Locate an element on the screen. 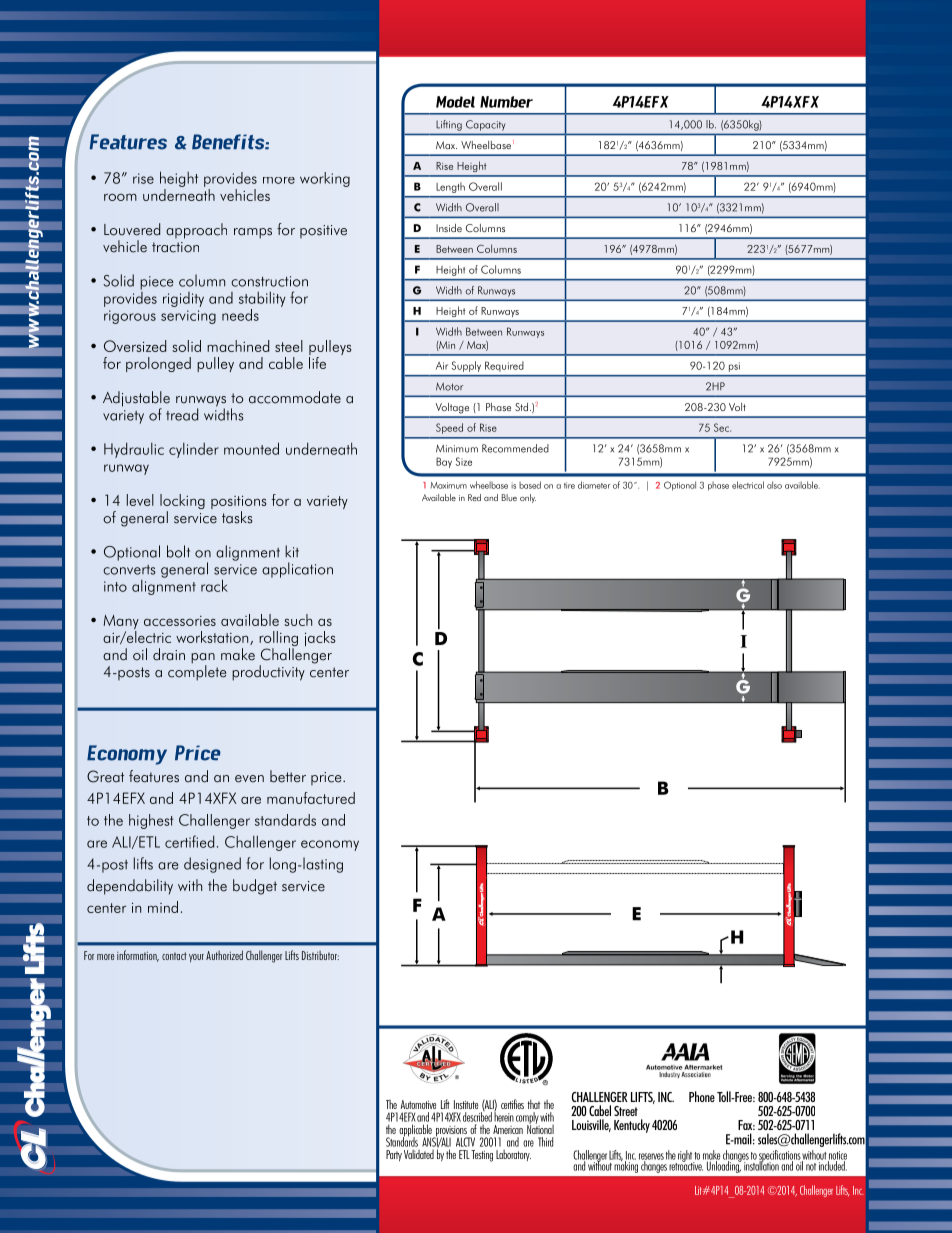 The width and height of the screenshot is (952, 1233). reserves is located at coordinates (651, 1157).
